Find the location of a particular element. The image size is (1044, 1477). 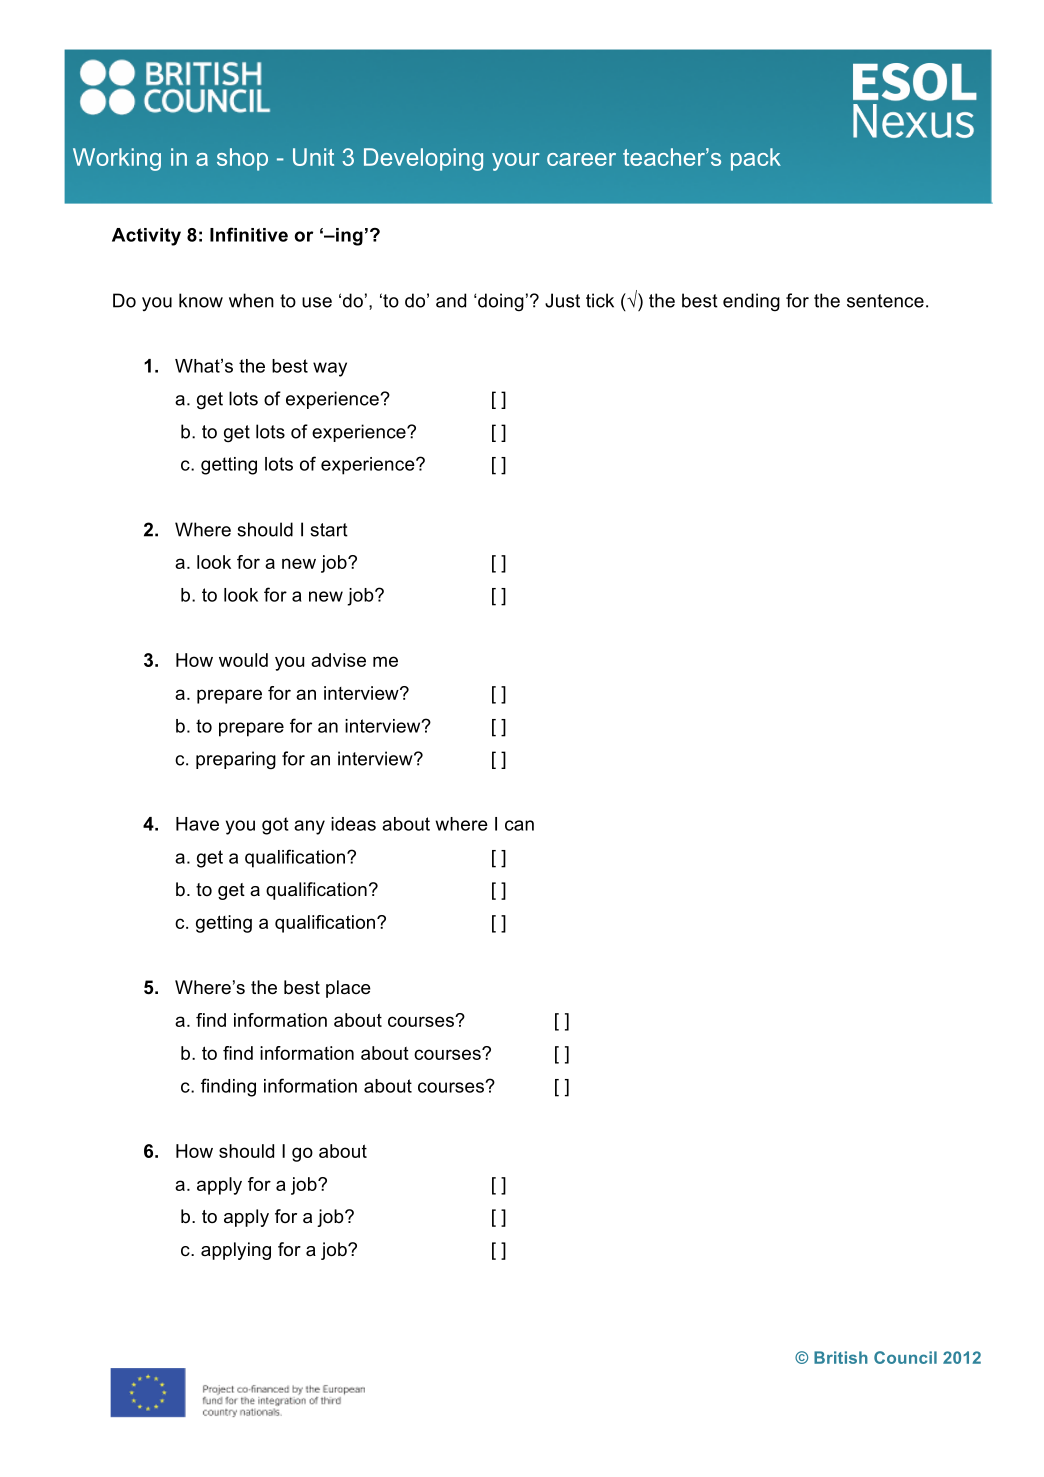

can is located at coordinates (519, 825).
